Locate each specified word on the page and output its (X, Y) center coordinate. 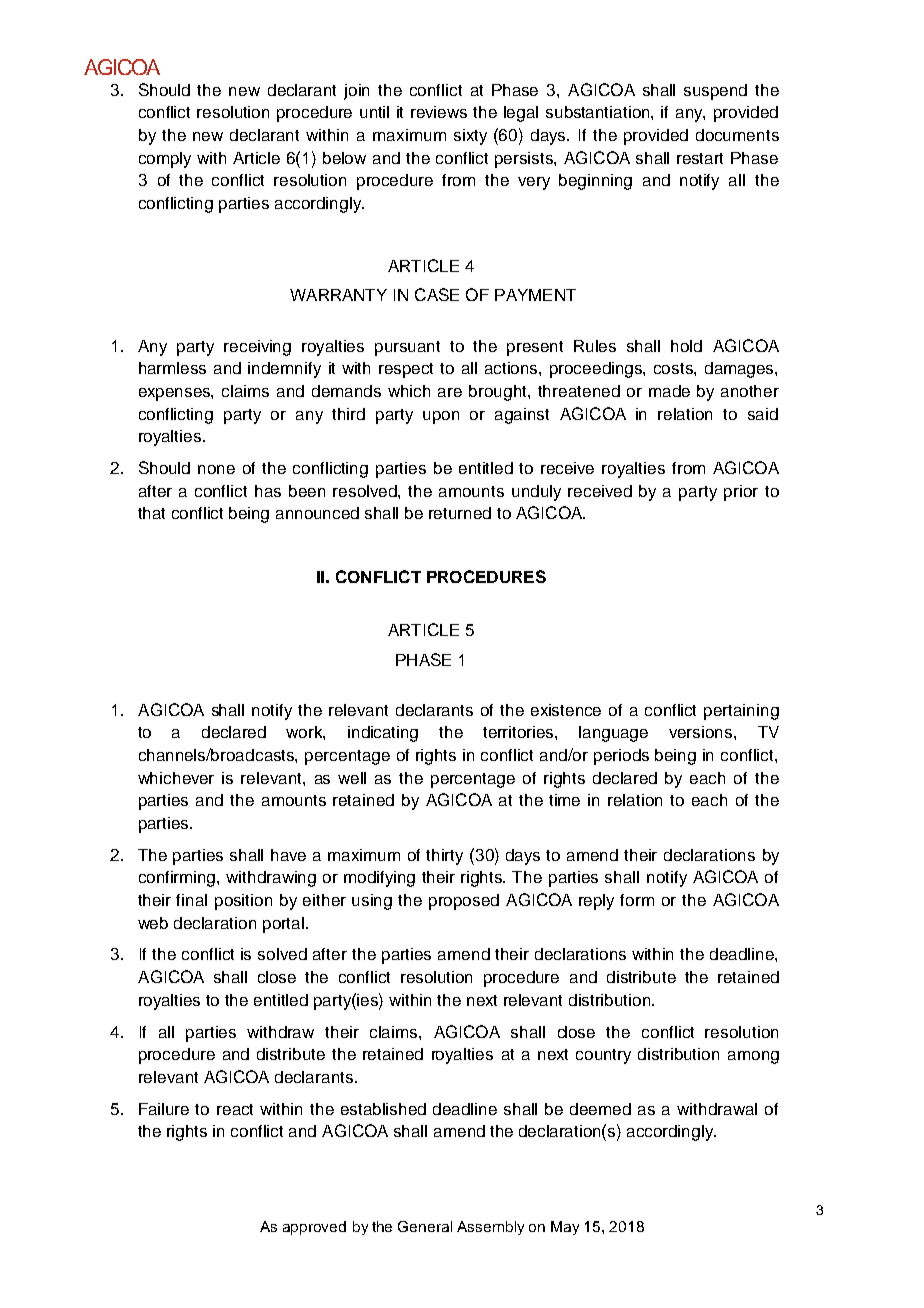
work (305, 733)
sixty (470, 137)
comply (165, 160)
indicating (383, 734)
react (235, 1109)
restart (700, 158)
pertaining (741, 712)
